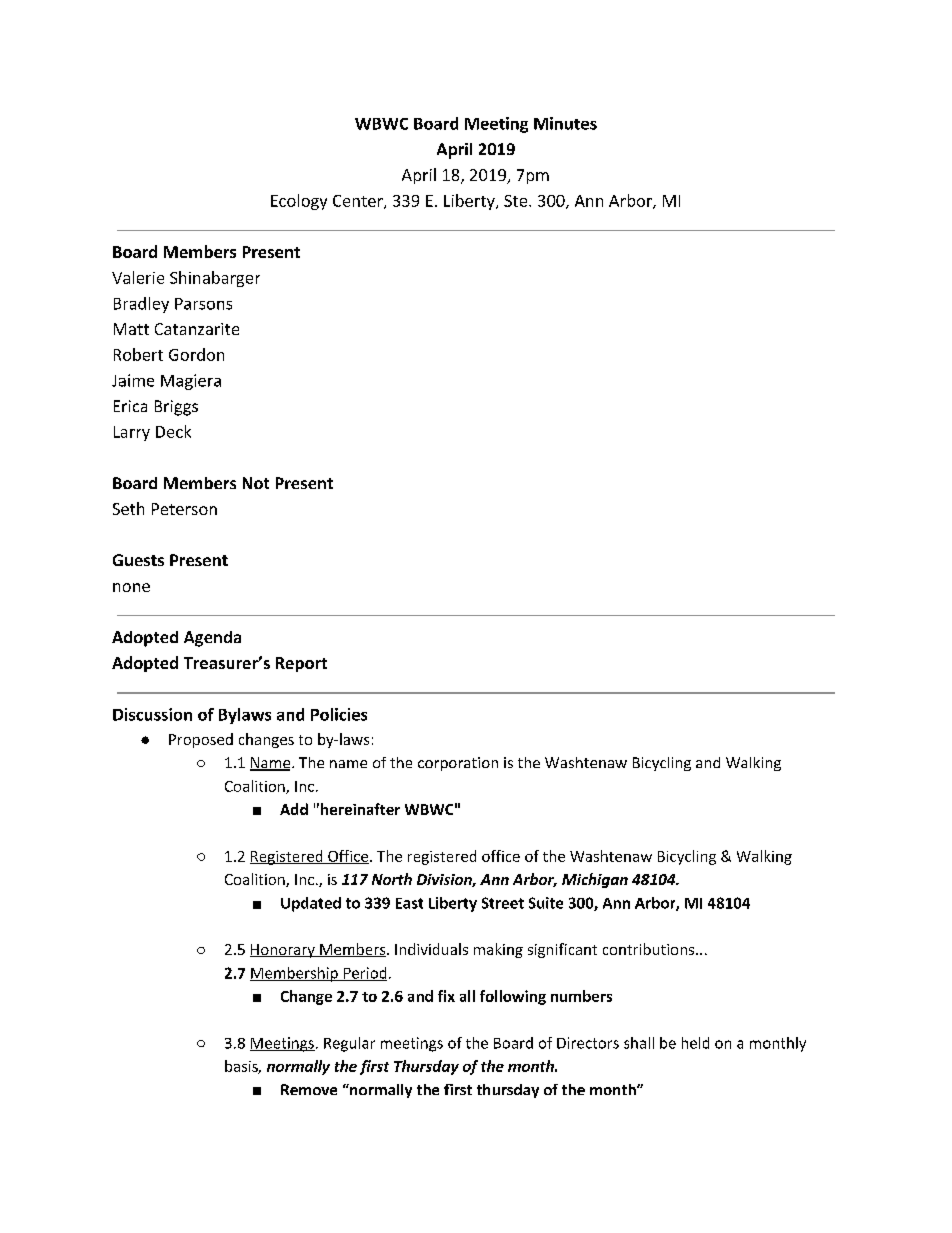  Describe the element at coordinates (565, 123) in the image. I see `Minutes` at that location.
